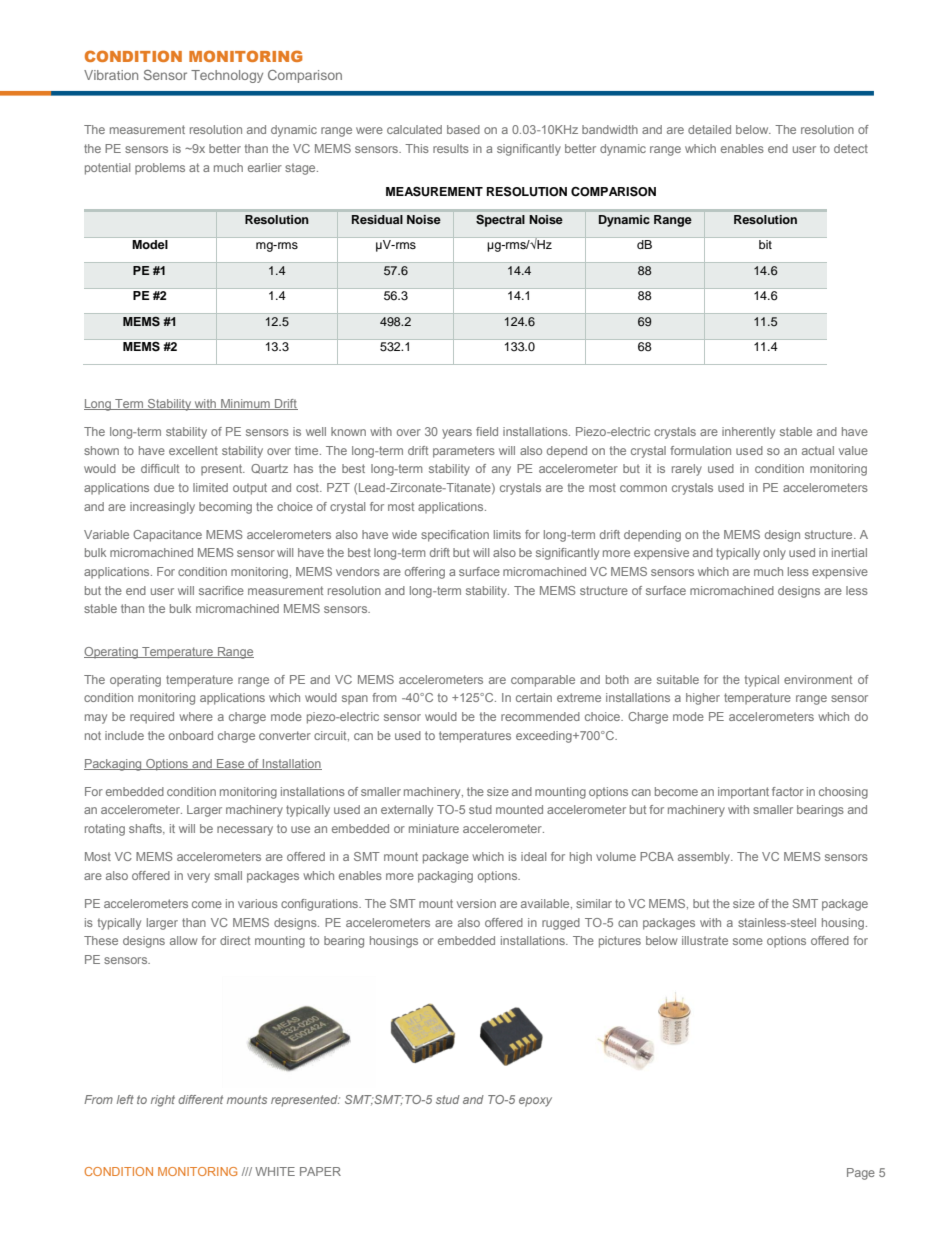 This page has width=952, height=1233. Describe the element at coordinates (463, 129) in the page. I see `based` at that location.
